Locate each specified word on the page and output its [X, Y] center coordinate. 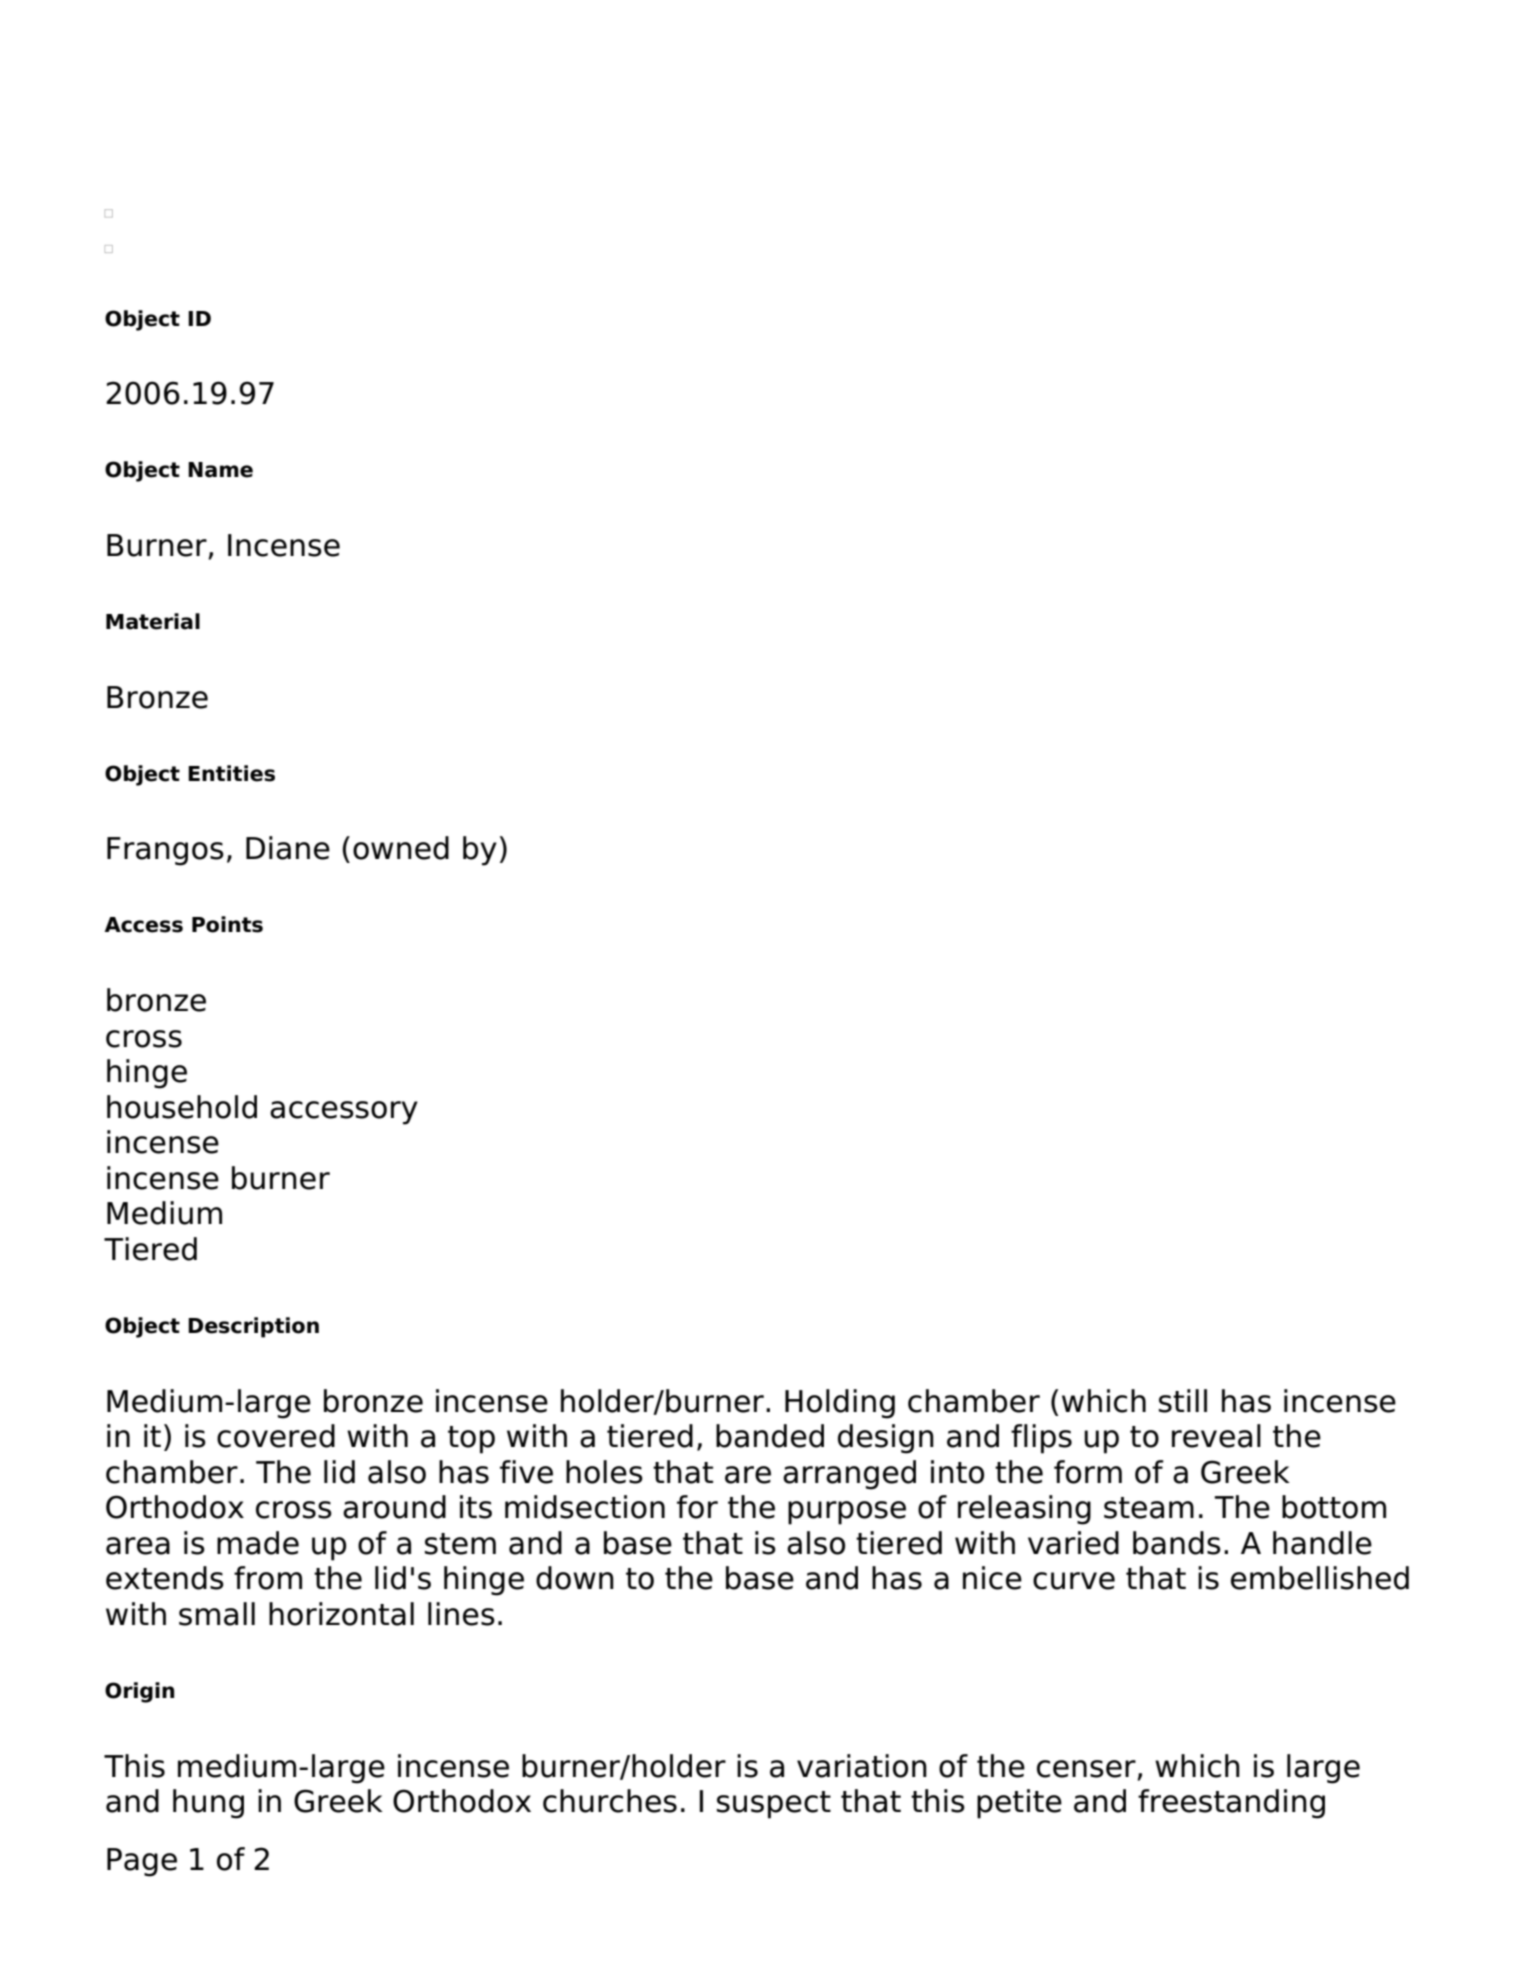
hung [208, 1804]
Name [220, 470]
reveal [1216, 1436]
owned [401, 848]
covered [276, 1436]
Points [227, 924]
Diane [288, 848]
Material [153, 621]
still [1183, 1401]
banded [770, 1436]
